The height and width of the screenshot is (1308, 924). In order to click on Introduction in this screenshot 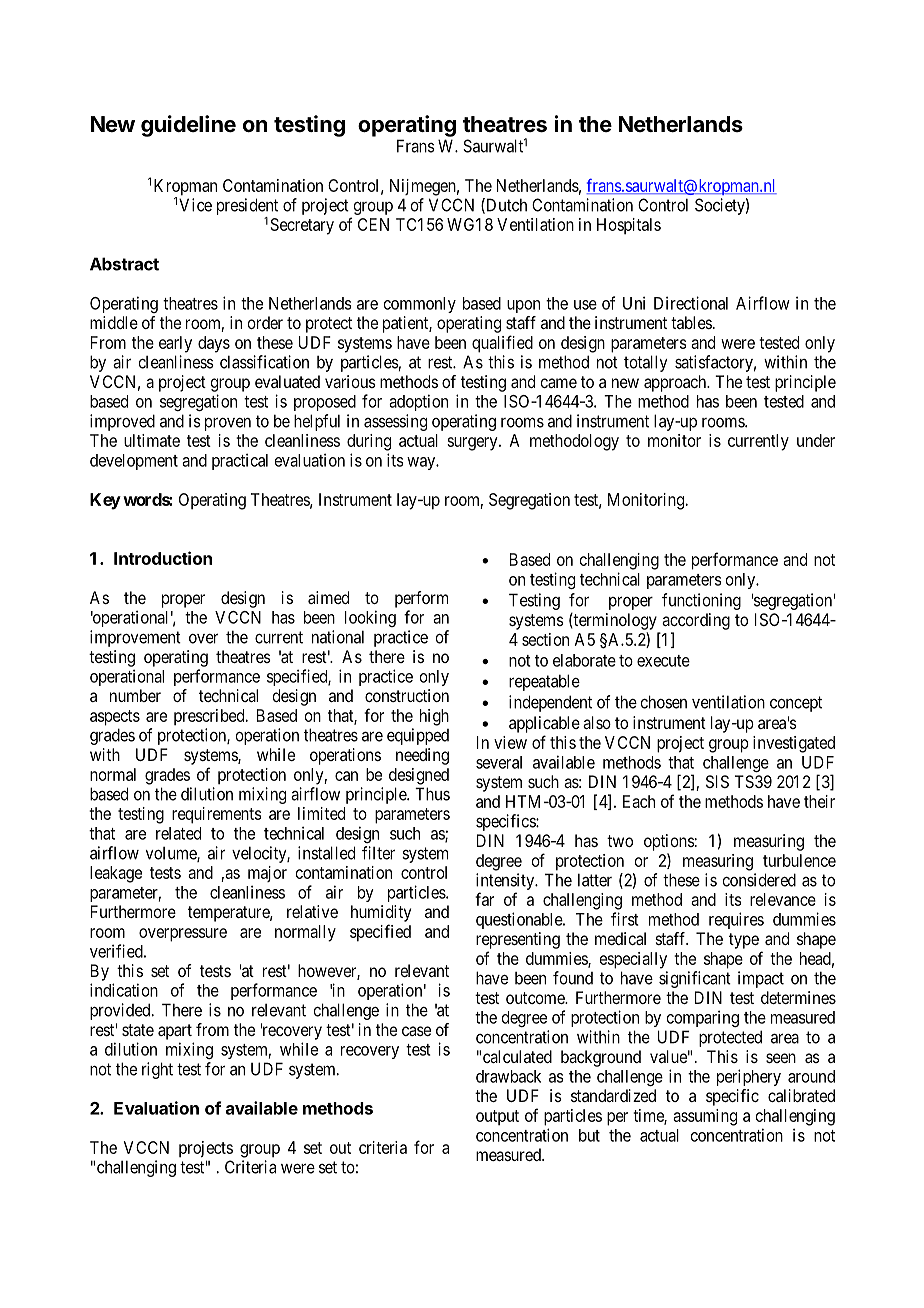, I will do `click(163, 558)`.
